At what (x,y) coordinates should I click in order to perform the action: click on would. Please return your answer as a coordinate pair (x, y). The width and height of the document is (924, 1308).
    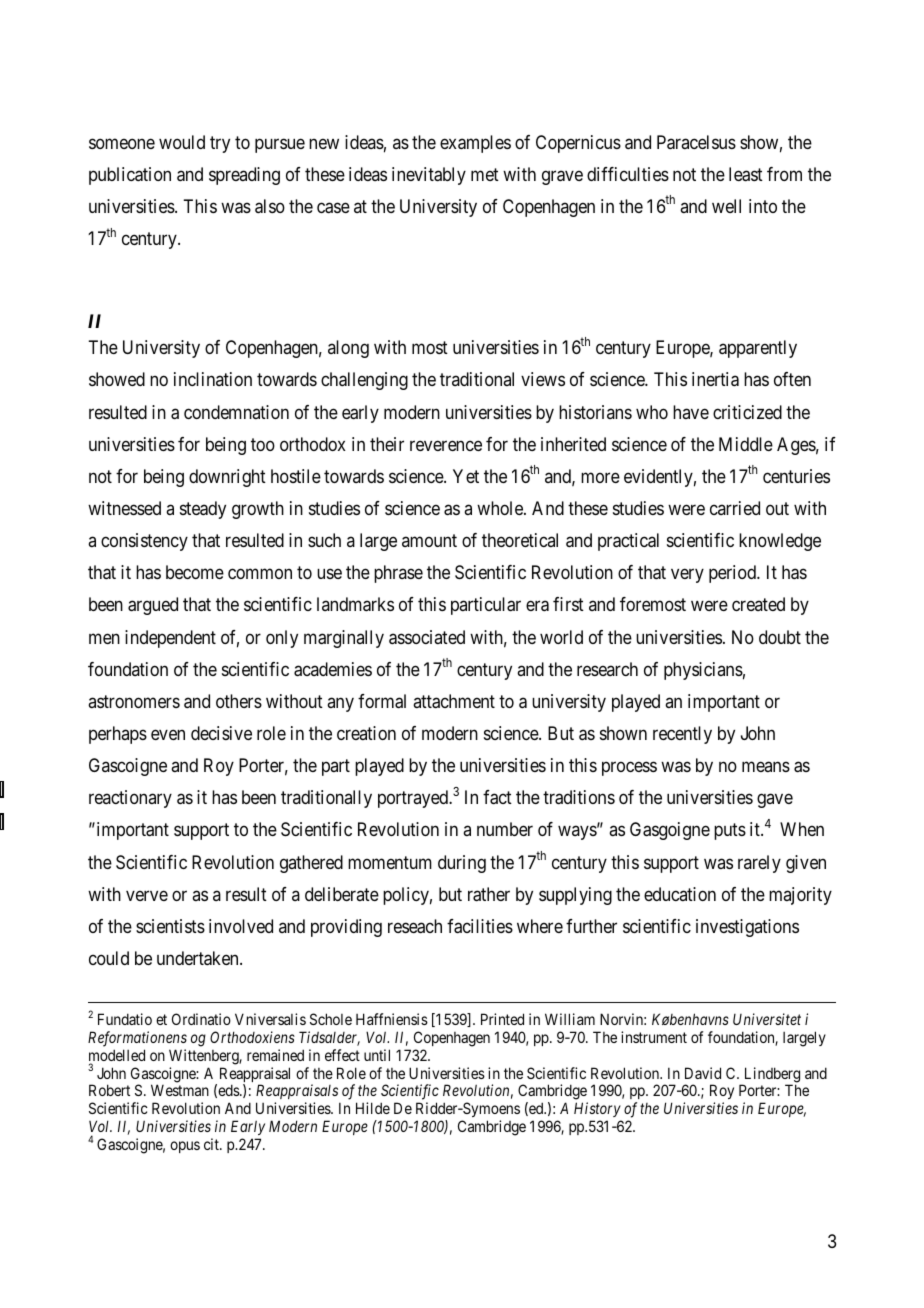
    Looking at the image, I should click on (182, 142).
